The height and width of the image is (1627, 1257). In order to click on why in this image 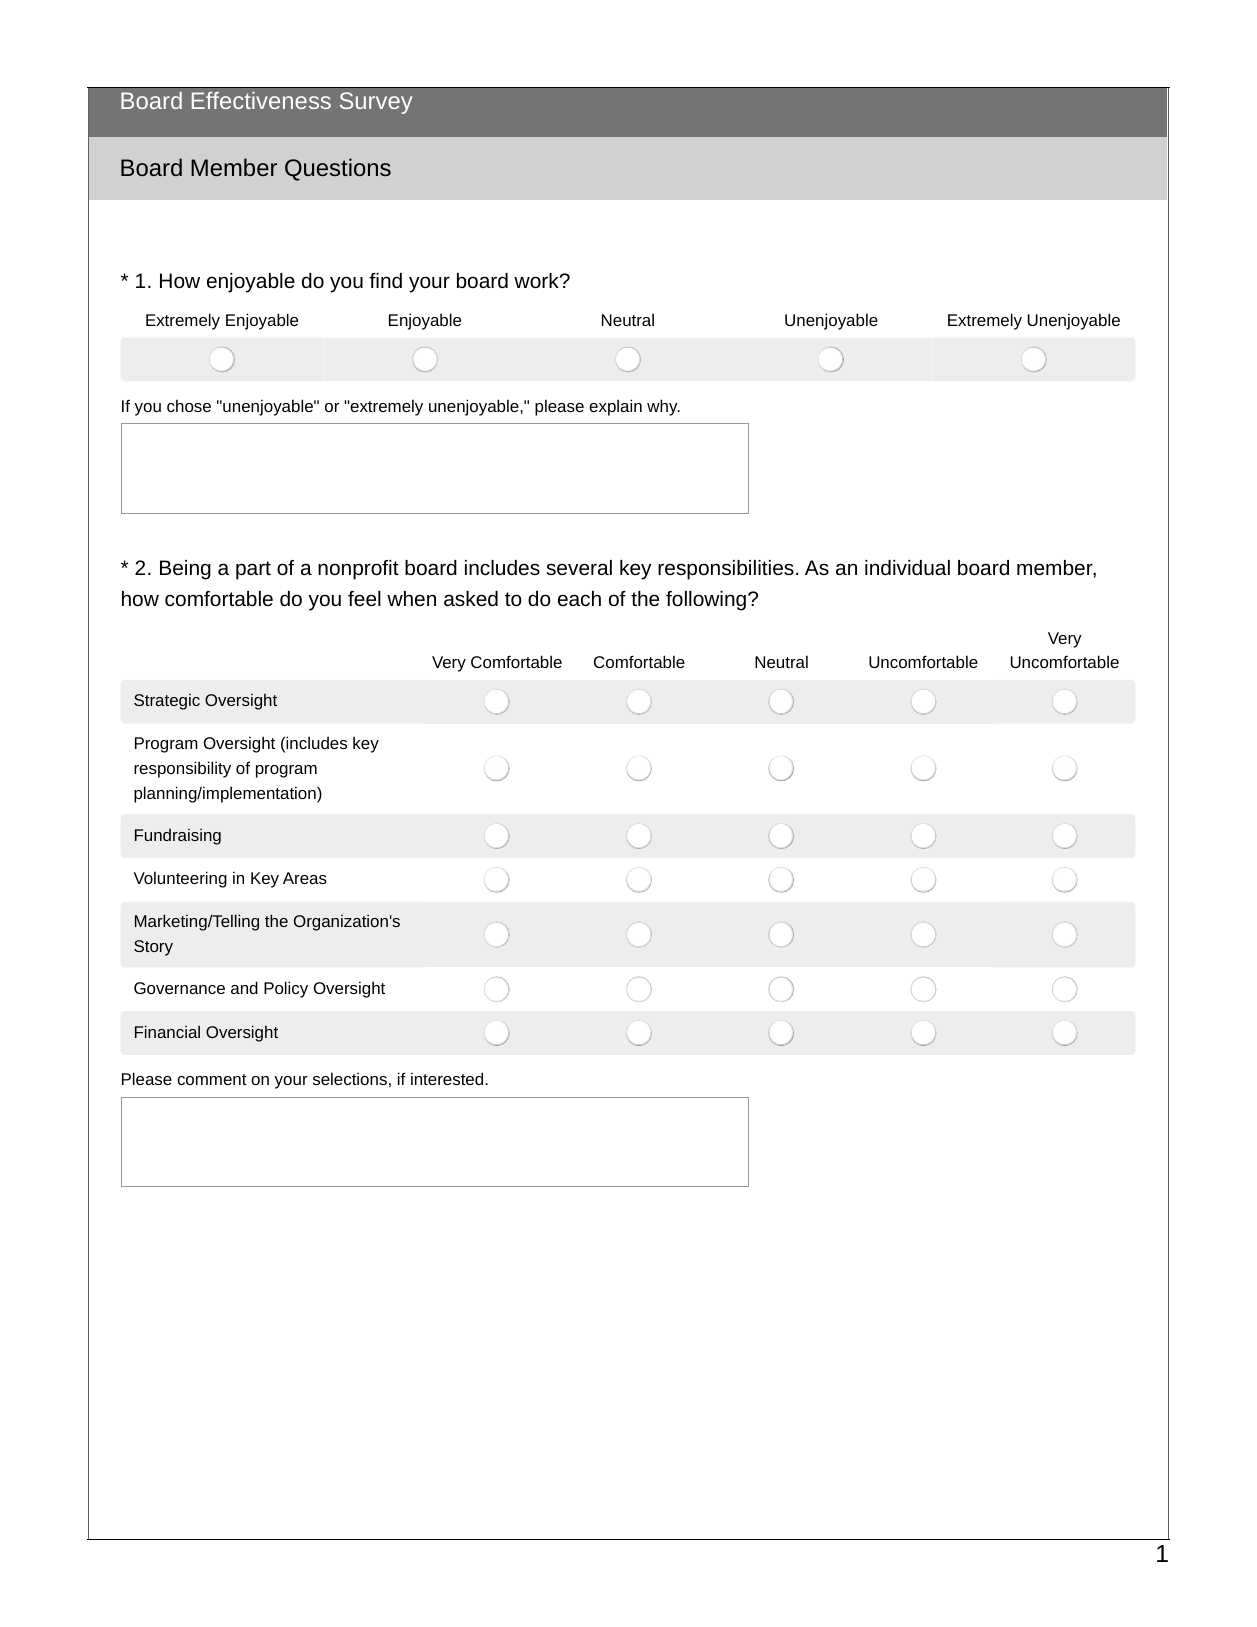, I will do `click(663, 407)`.
